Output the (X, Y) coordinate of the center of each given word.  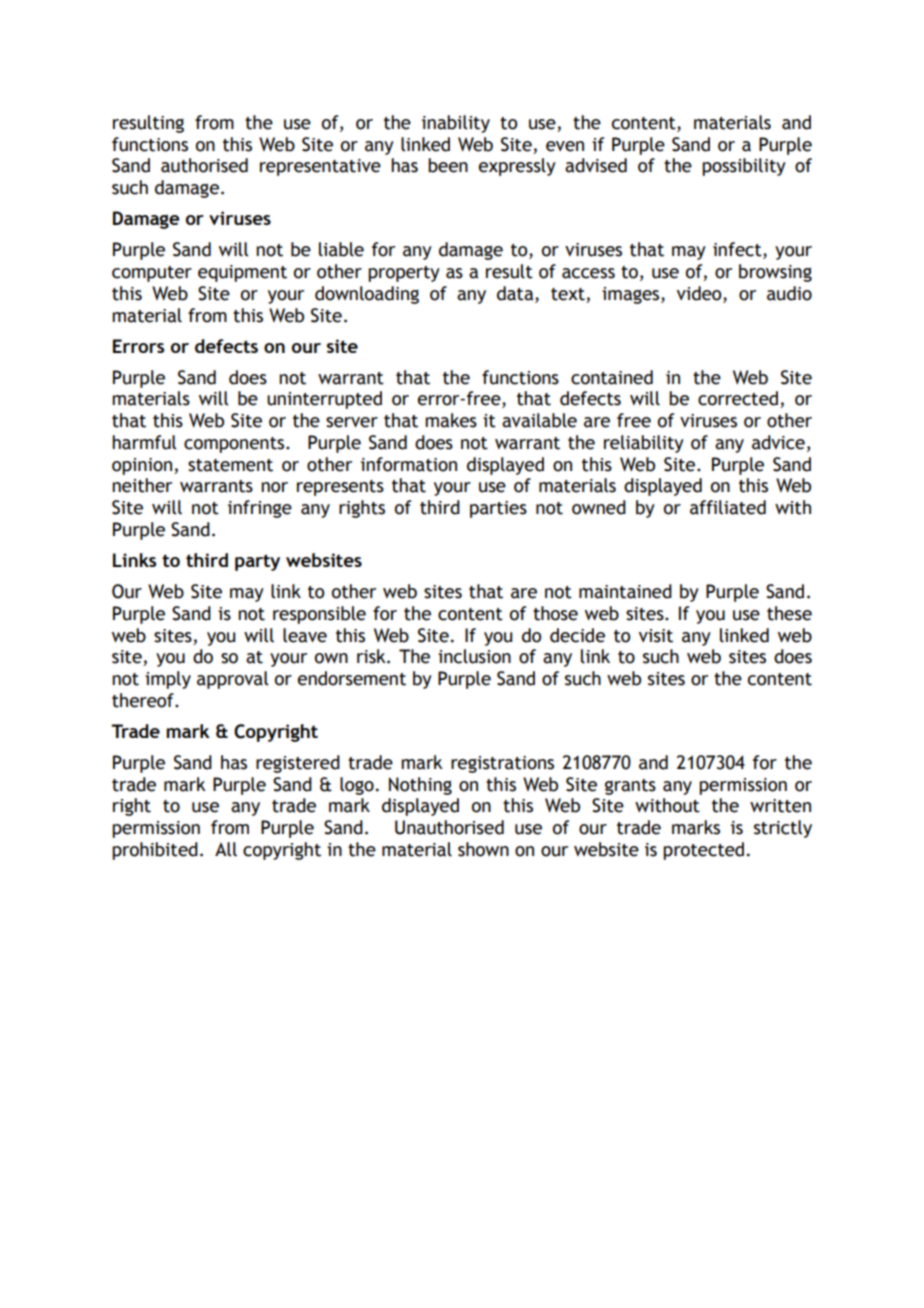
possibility (744, 167)
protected (703, 851)
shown (483, 849)
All (226, 849)
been (448, 165)
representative (320, 167)
